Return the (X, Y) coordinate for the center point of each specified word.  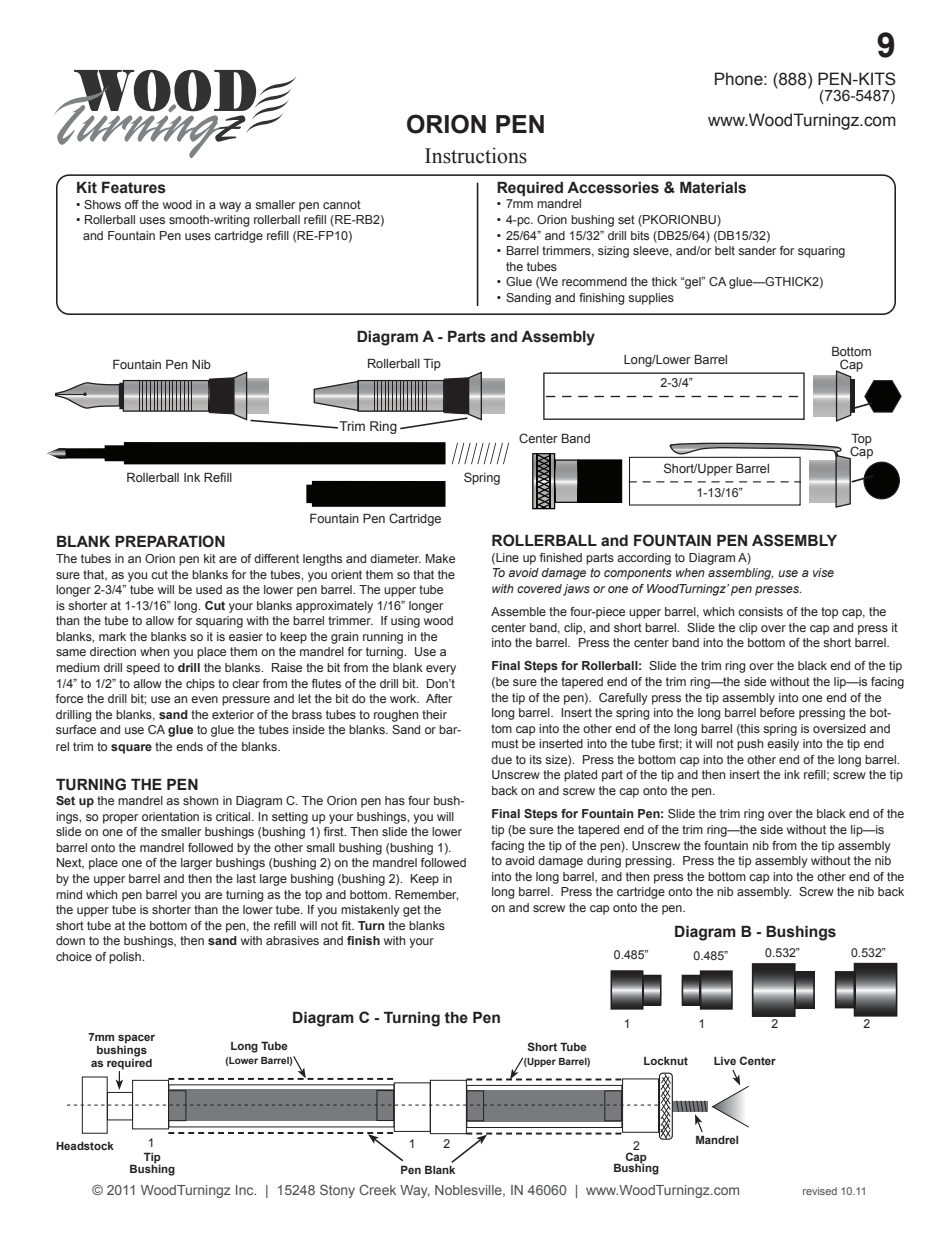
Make (440, 558)
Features (134, 187)
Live (725, 1060)
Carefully (623, 699)
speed (143, 669)
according (644, 559)
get (412, 911)
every (441, 670)
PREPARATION (170, 541)
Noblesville (469, 1191)
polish (126, 958)
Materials (713, 187)
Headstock (85, 1145)
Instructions (476, 155)
